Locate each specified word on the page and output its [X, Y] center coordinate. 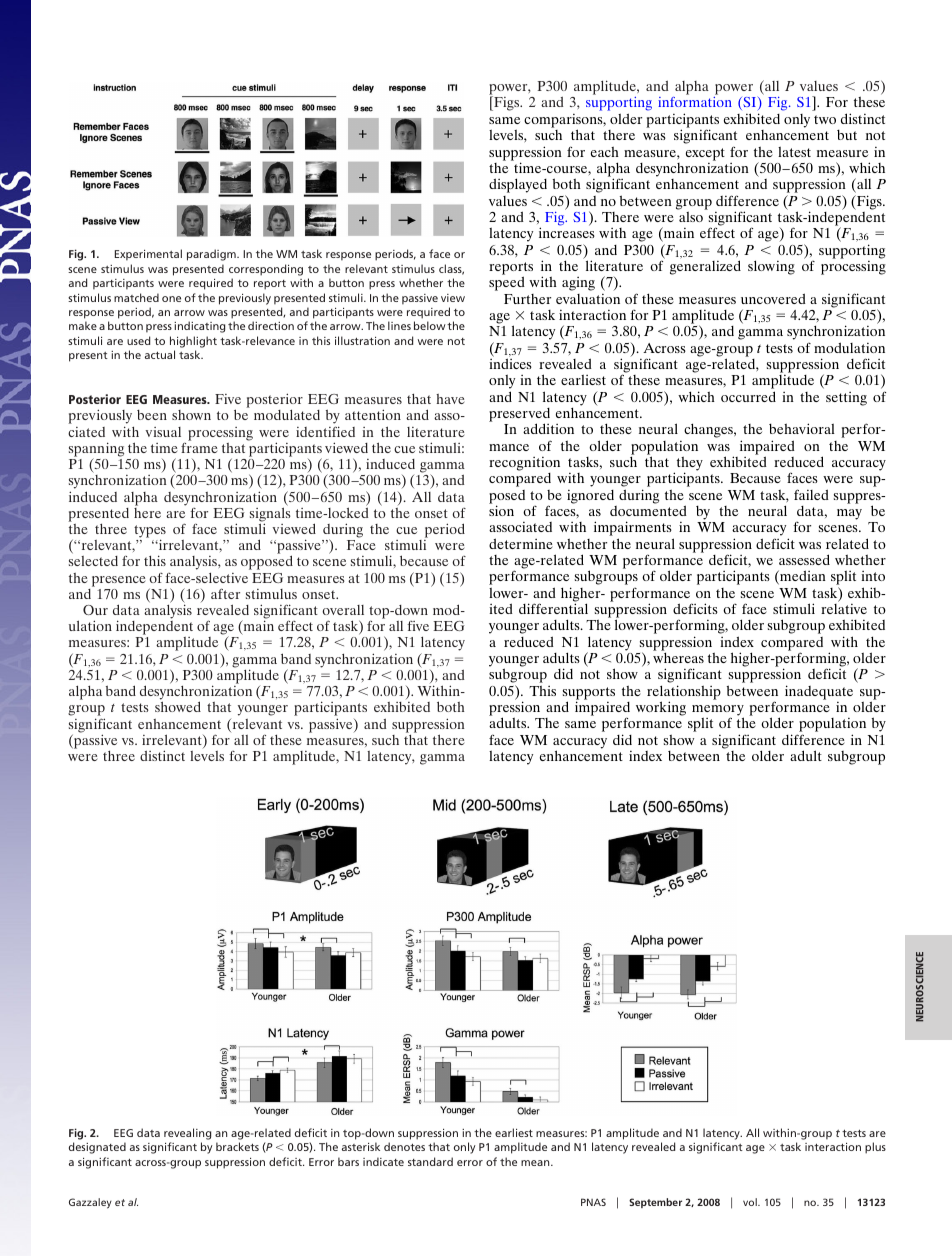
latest [794, 152]
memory [718, 711]
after [225, 593]
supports [589, 694]
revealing [187, 1134]
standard [430, 1161]
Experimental [148, 255]
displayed [518, 185]
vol [751, 1202]
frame [199, 448]
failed [811, 494]
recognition [524, 464]
